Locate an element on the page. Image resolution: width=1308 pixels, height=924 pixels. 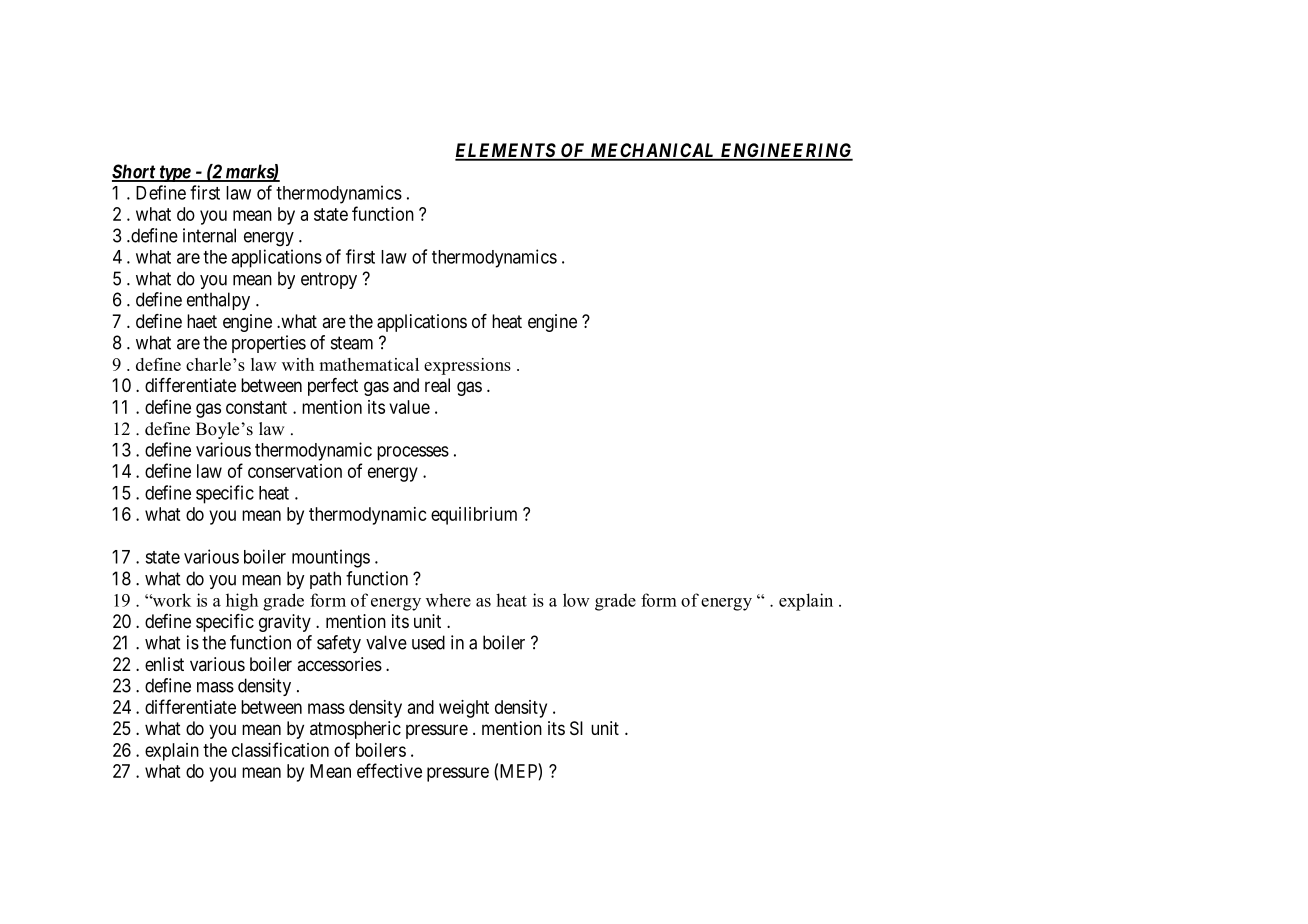
conservation is located at coordinates (295, 471).
